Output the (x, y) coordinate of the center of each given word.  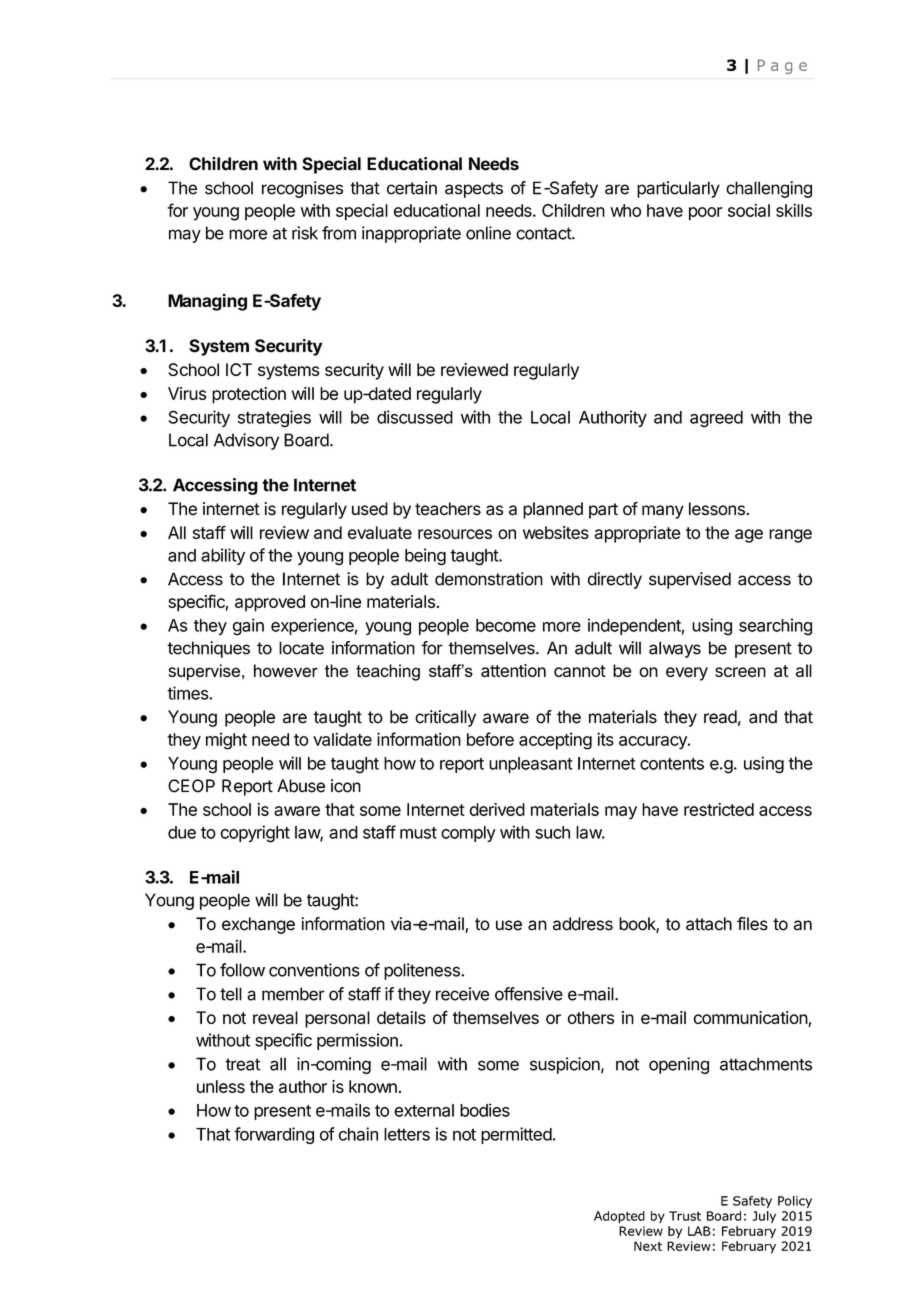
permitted (516, 1135)
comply (468, 834)
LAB (699, 1231)
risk (305, 233)
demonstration (489, 579)
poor (706, 214)
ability (223, 556)
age (749, 536)
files (752, 924)
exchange (258, 925)
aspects (474, 190)
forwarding (274, 1135)
